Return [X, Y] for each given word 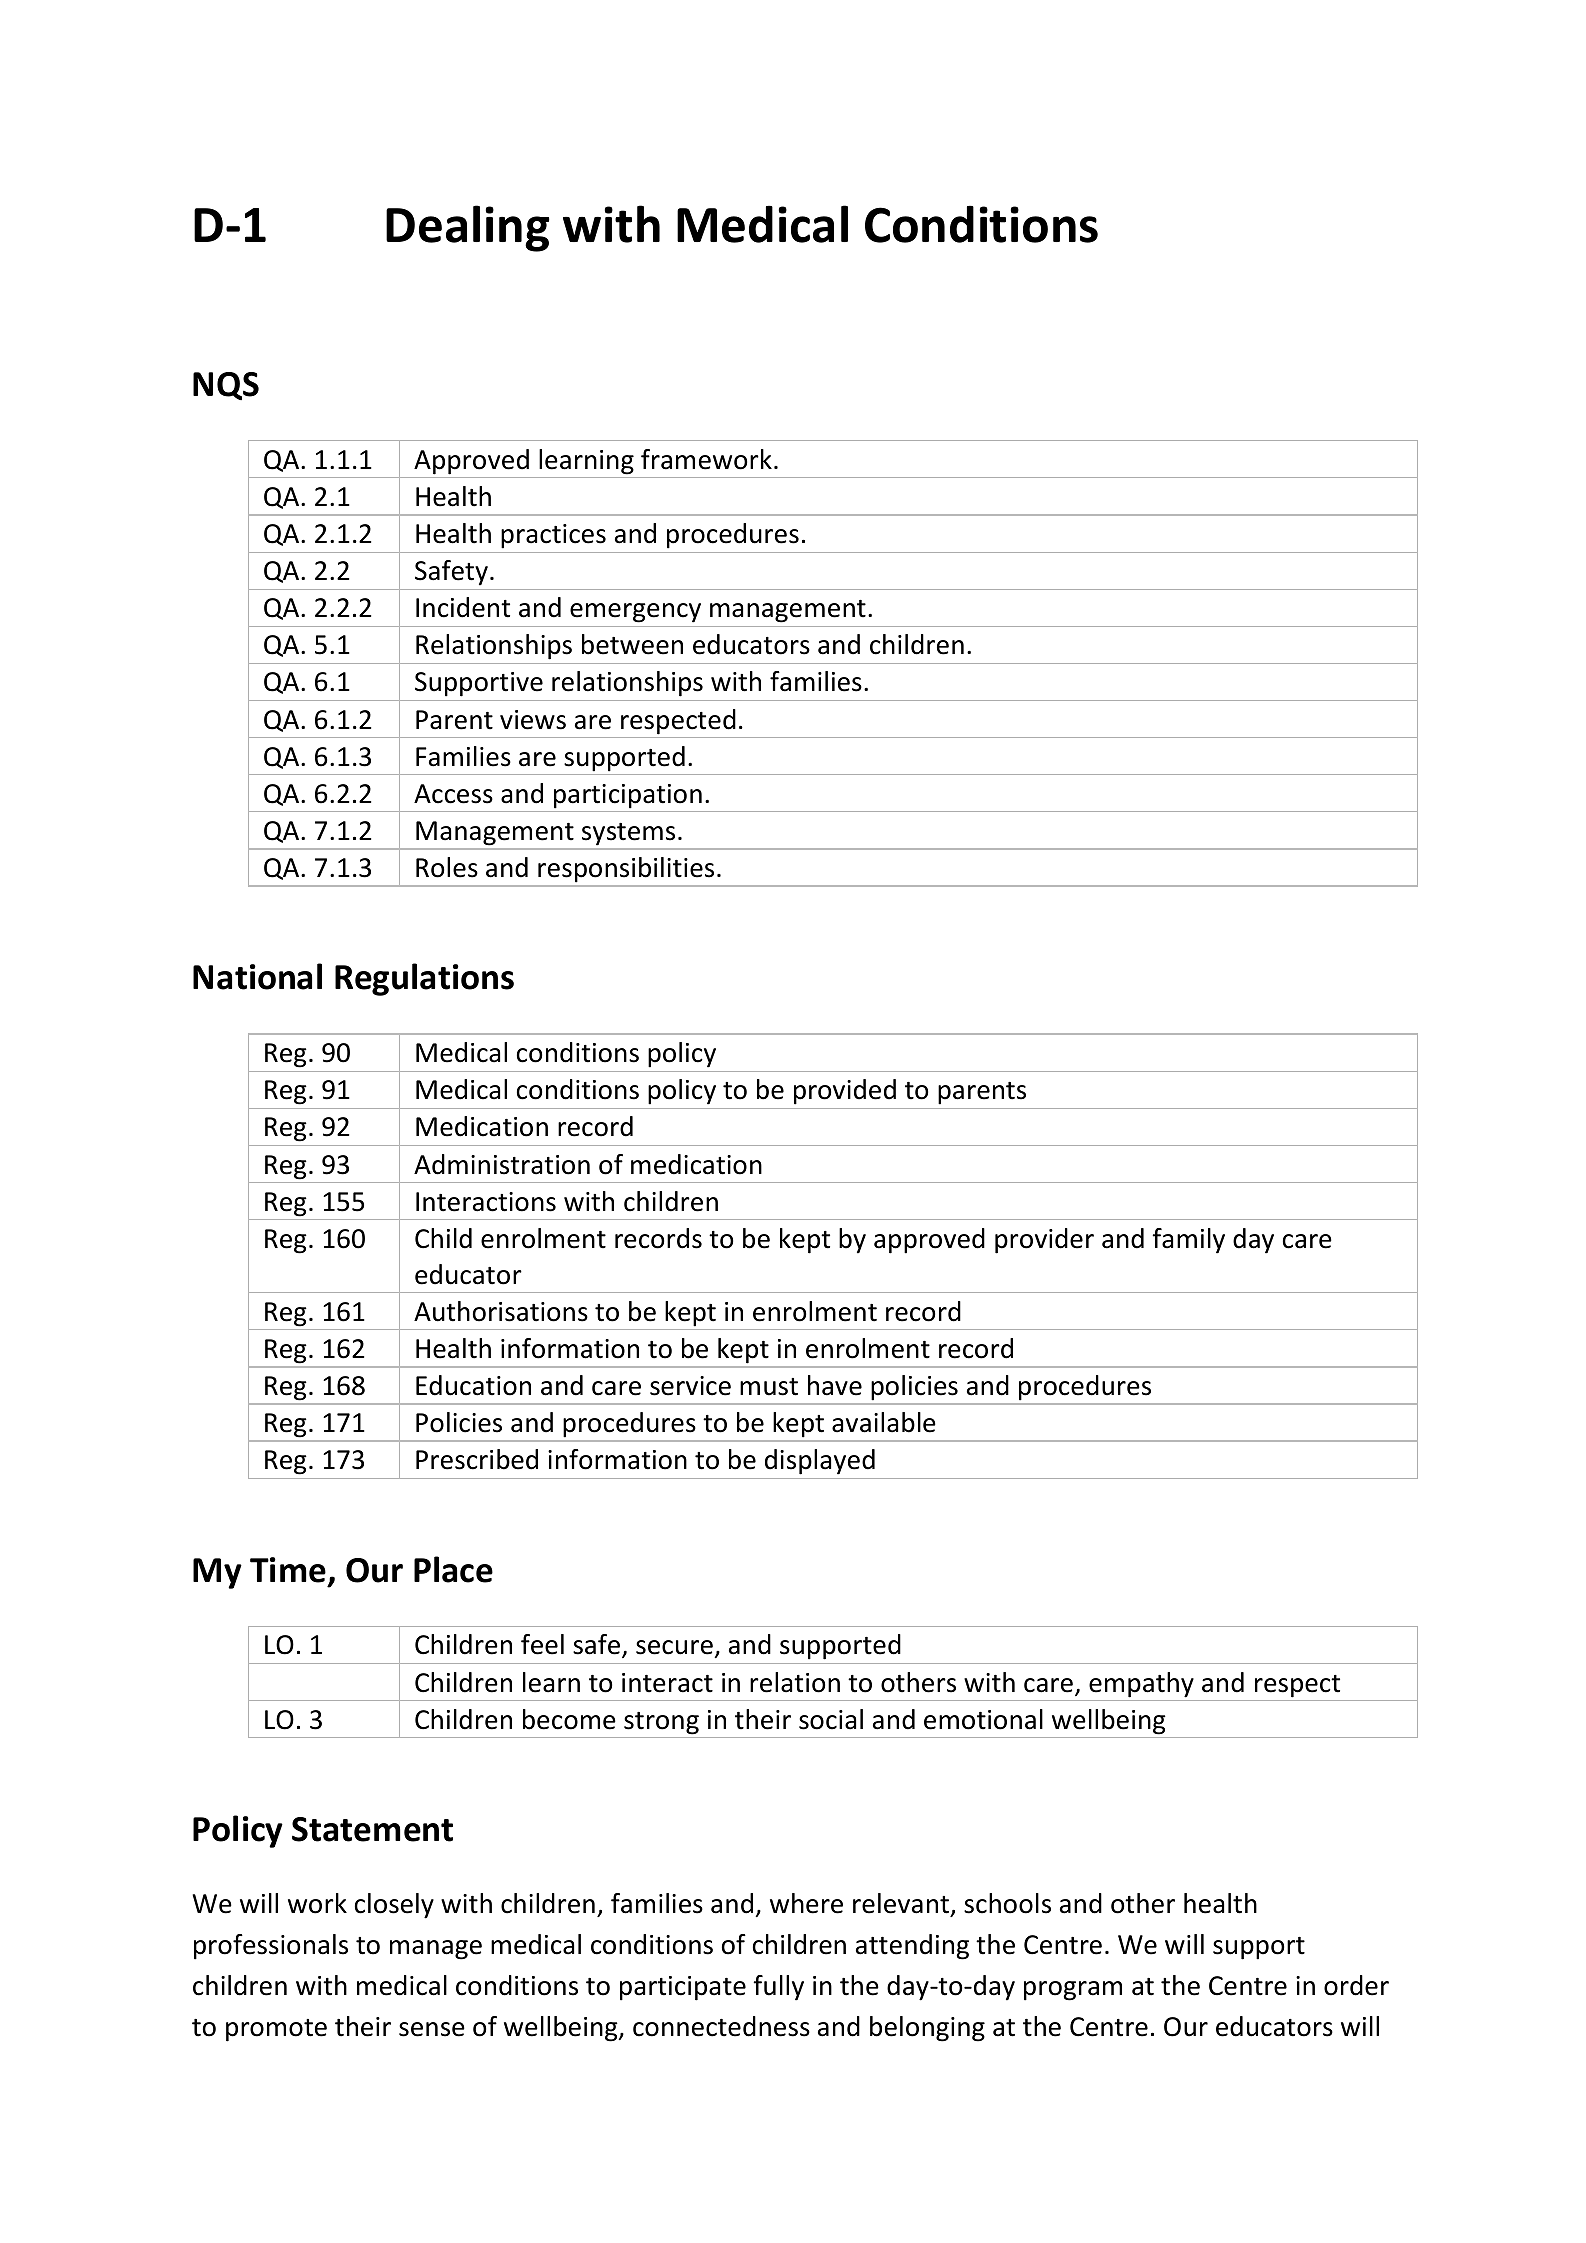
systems [628, 834]
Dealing [468, 228]
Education [473, 1385]
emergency [635, 613]
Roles [447, 867]
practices [553, 536]
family [1188, 1241]
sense [432, 2029]
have [835, 1385]
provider [1044, 1241]
